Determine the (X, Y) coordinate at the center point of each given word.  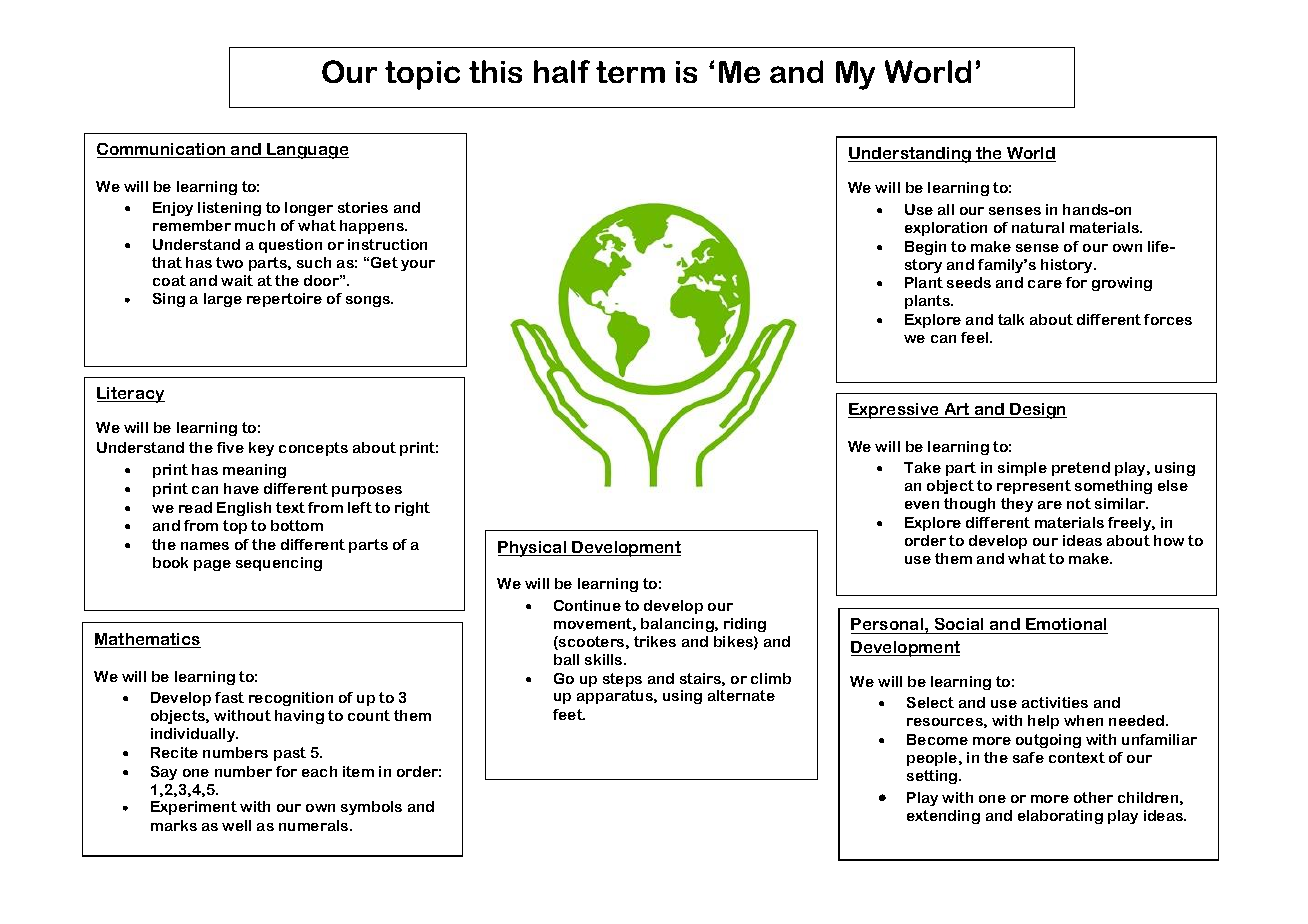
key (261, 449)
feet (569, 714)
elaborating (1060, 817)
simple (1022, 469)
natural (1038, 227)
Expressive (894, 411)
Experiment (194, 808)
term (630, 72)
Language (307, 151)
